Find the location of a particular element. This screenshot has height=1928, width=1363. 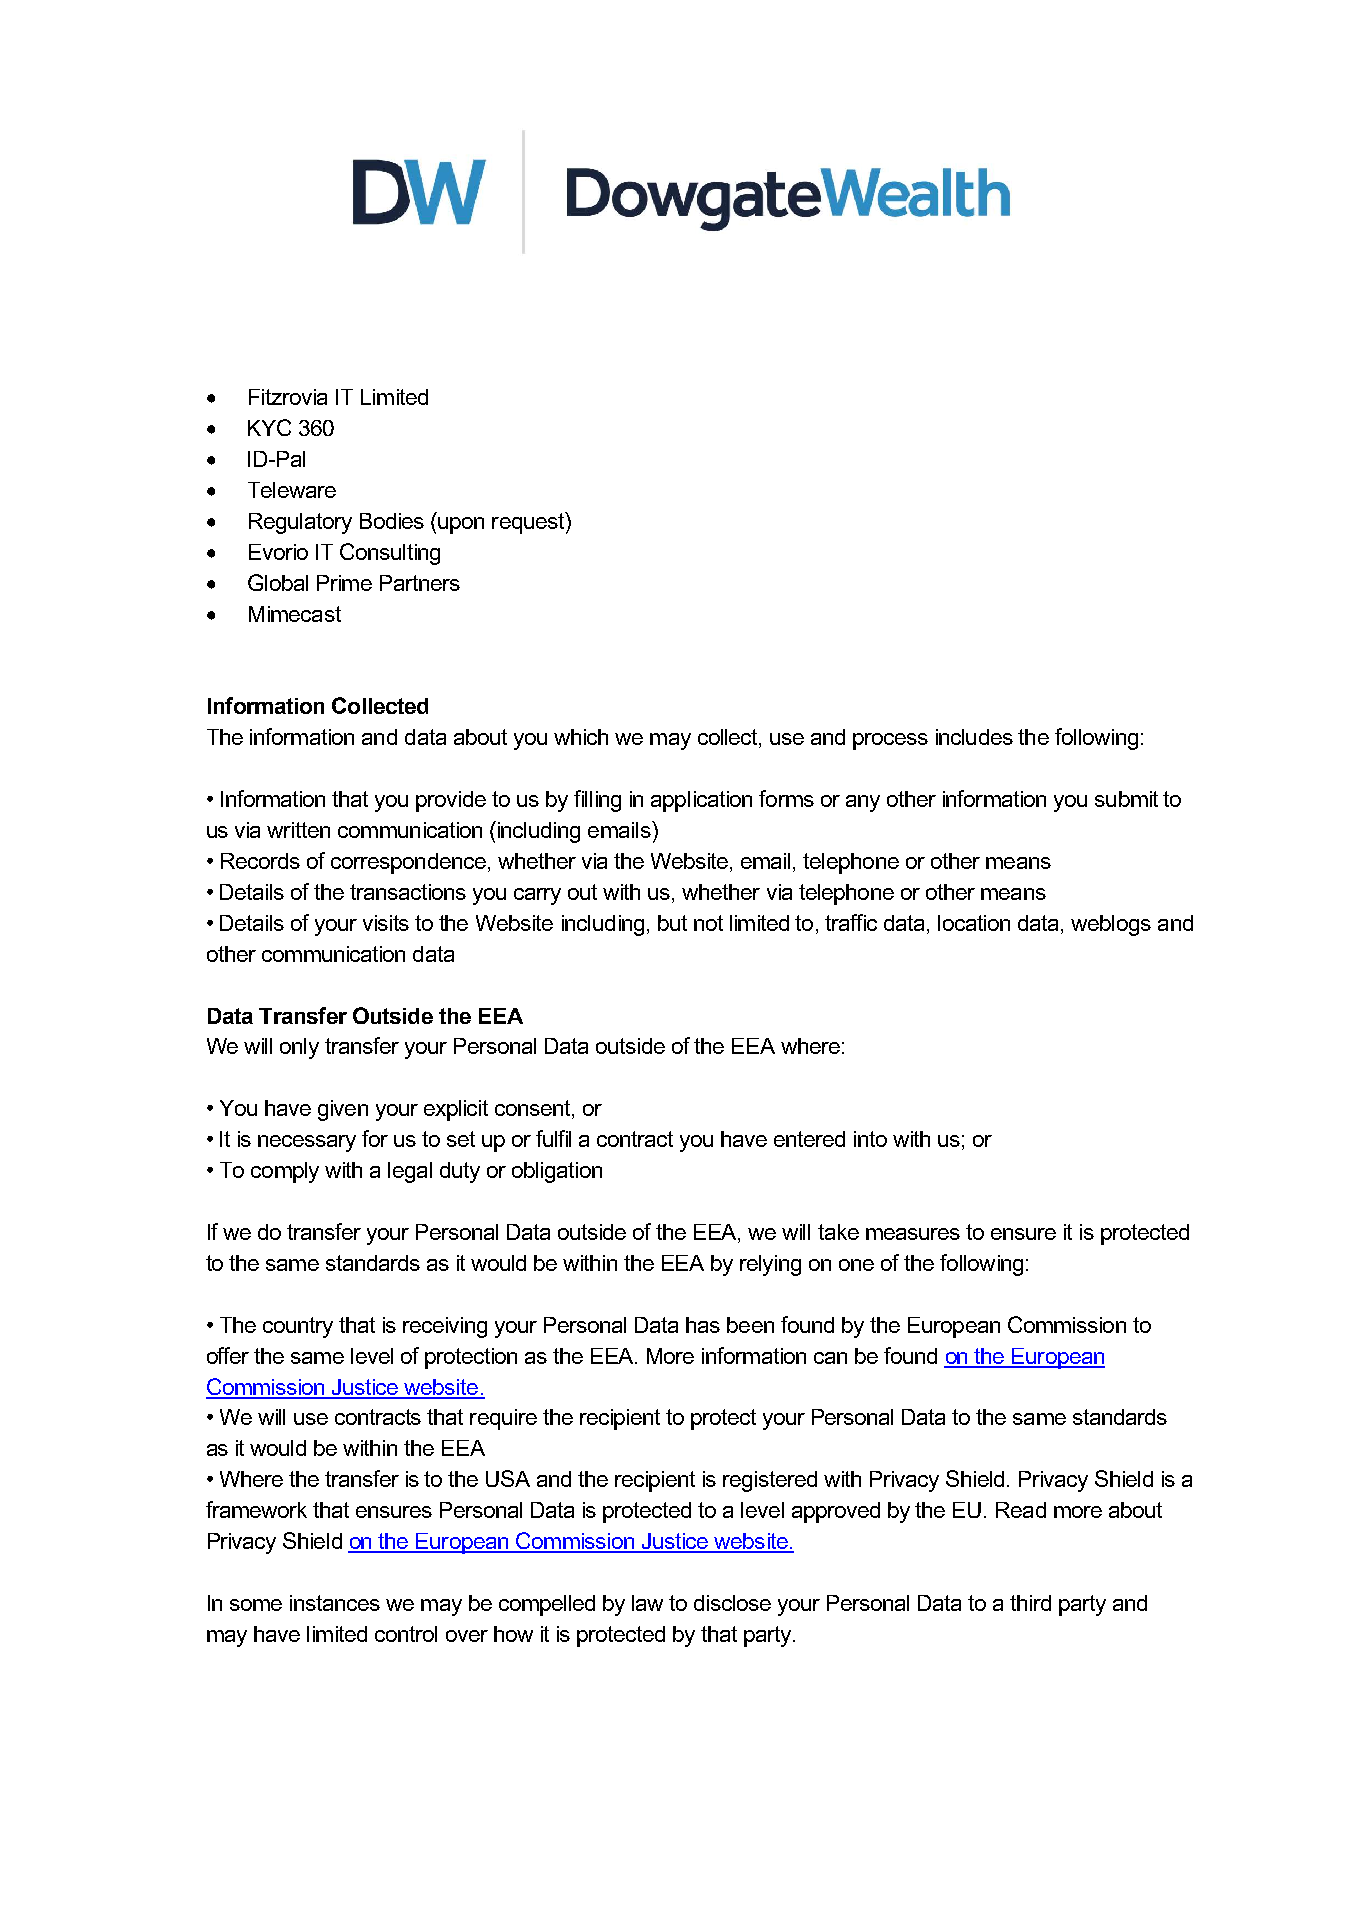

submit is located at coordinates (1126, 799).
